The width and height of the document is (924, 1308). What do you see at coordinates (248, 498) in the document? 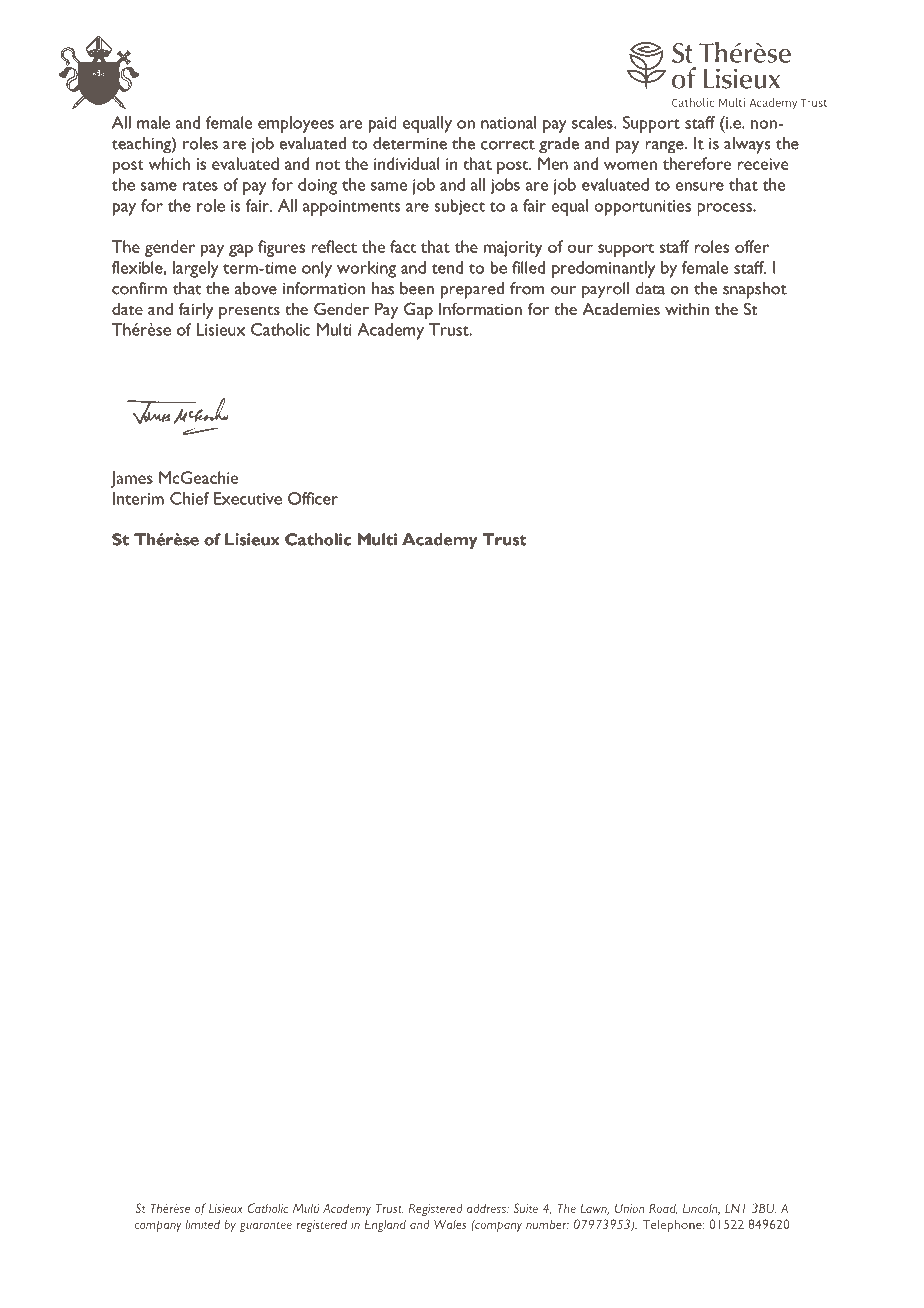
I see `Executive` at bounding box center [248, 498].
